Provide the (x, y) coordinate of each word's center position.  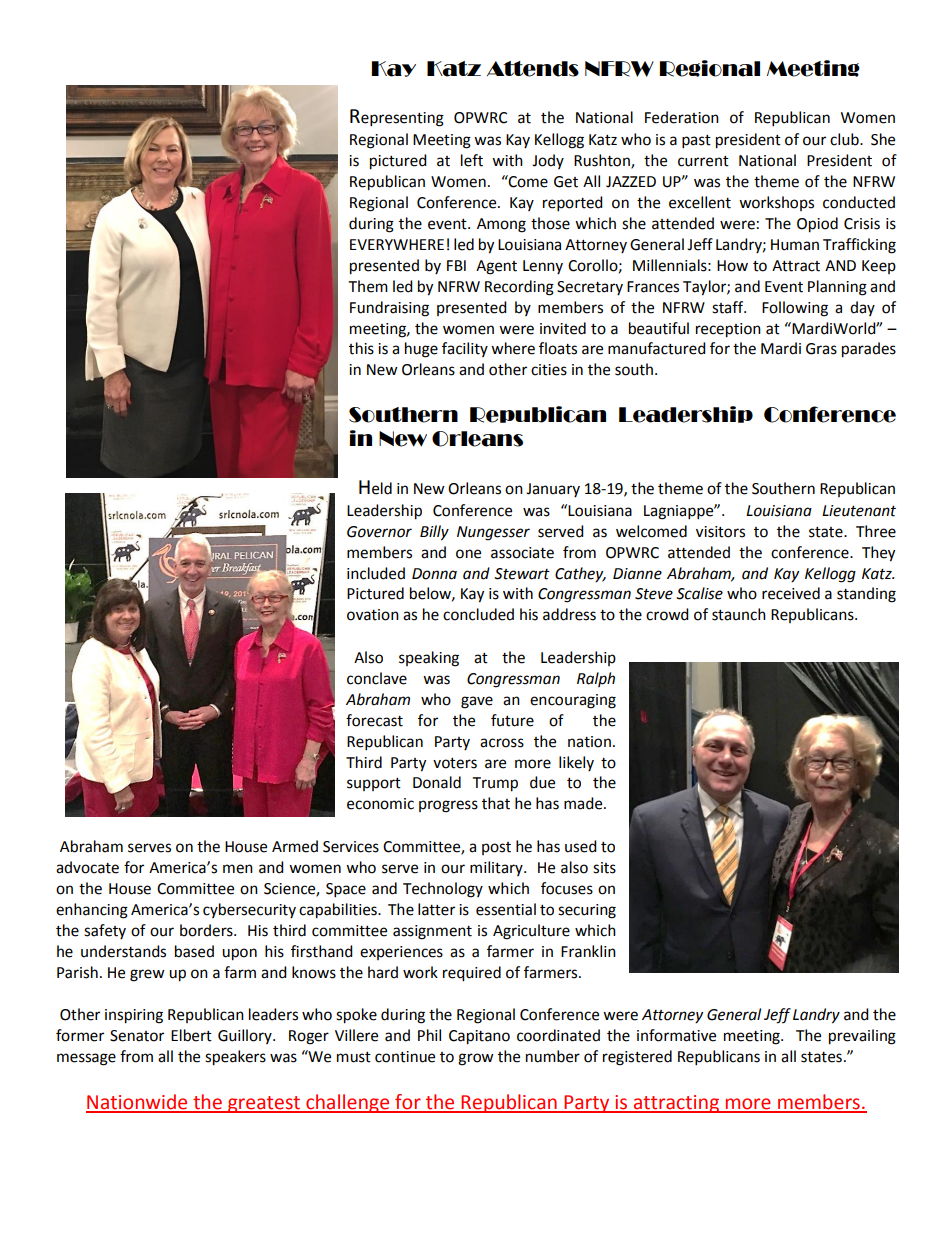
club (845, 139)
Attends (533, 69)
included (376, 573)
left (472, 160)
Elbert (191, 1035)
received (791, 593)
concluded (478, 614)
